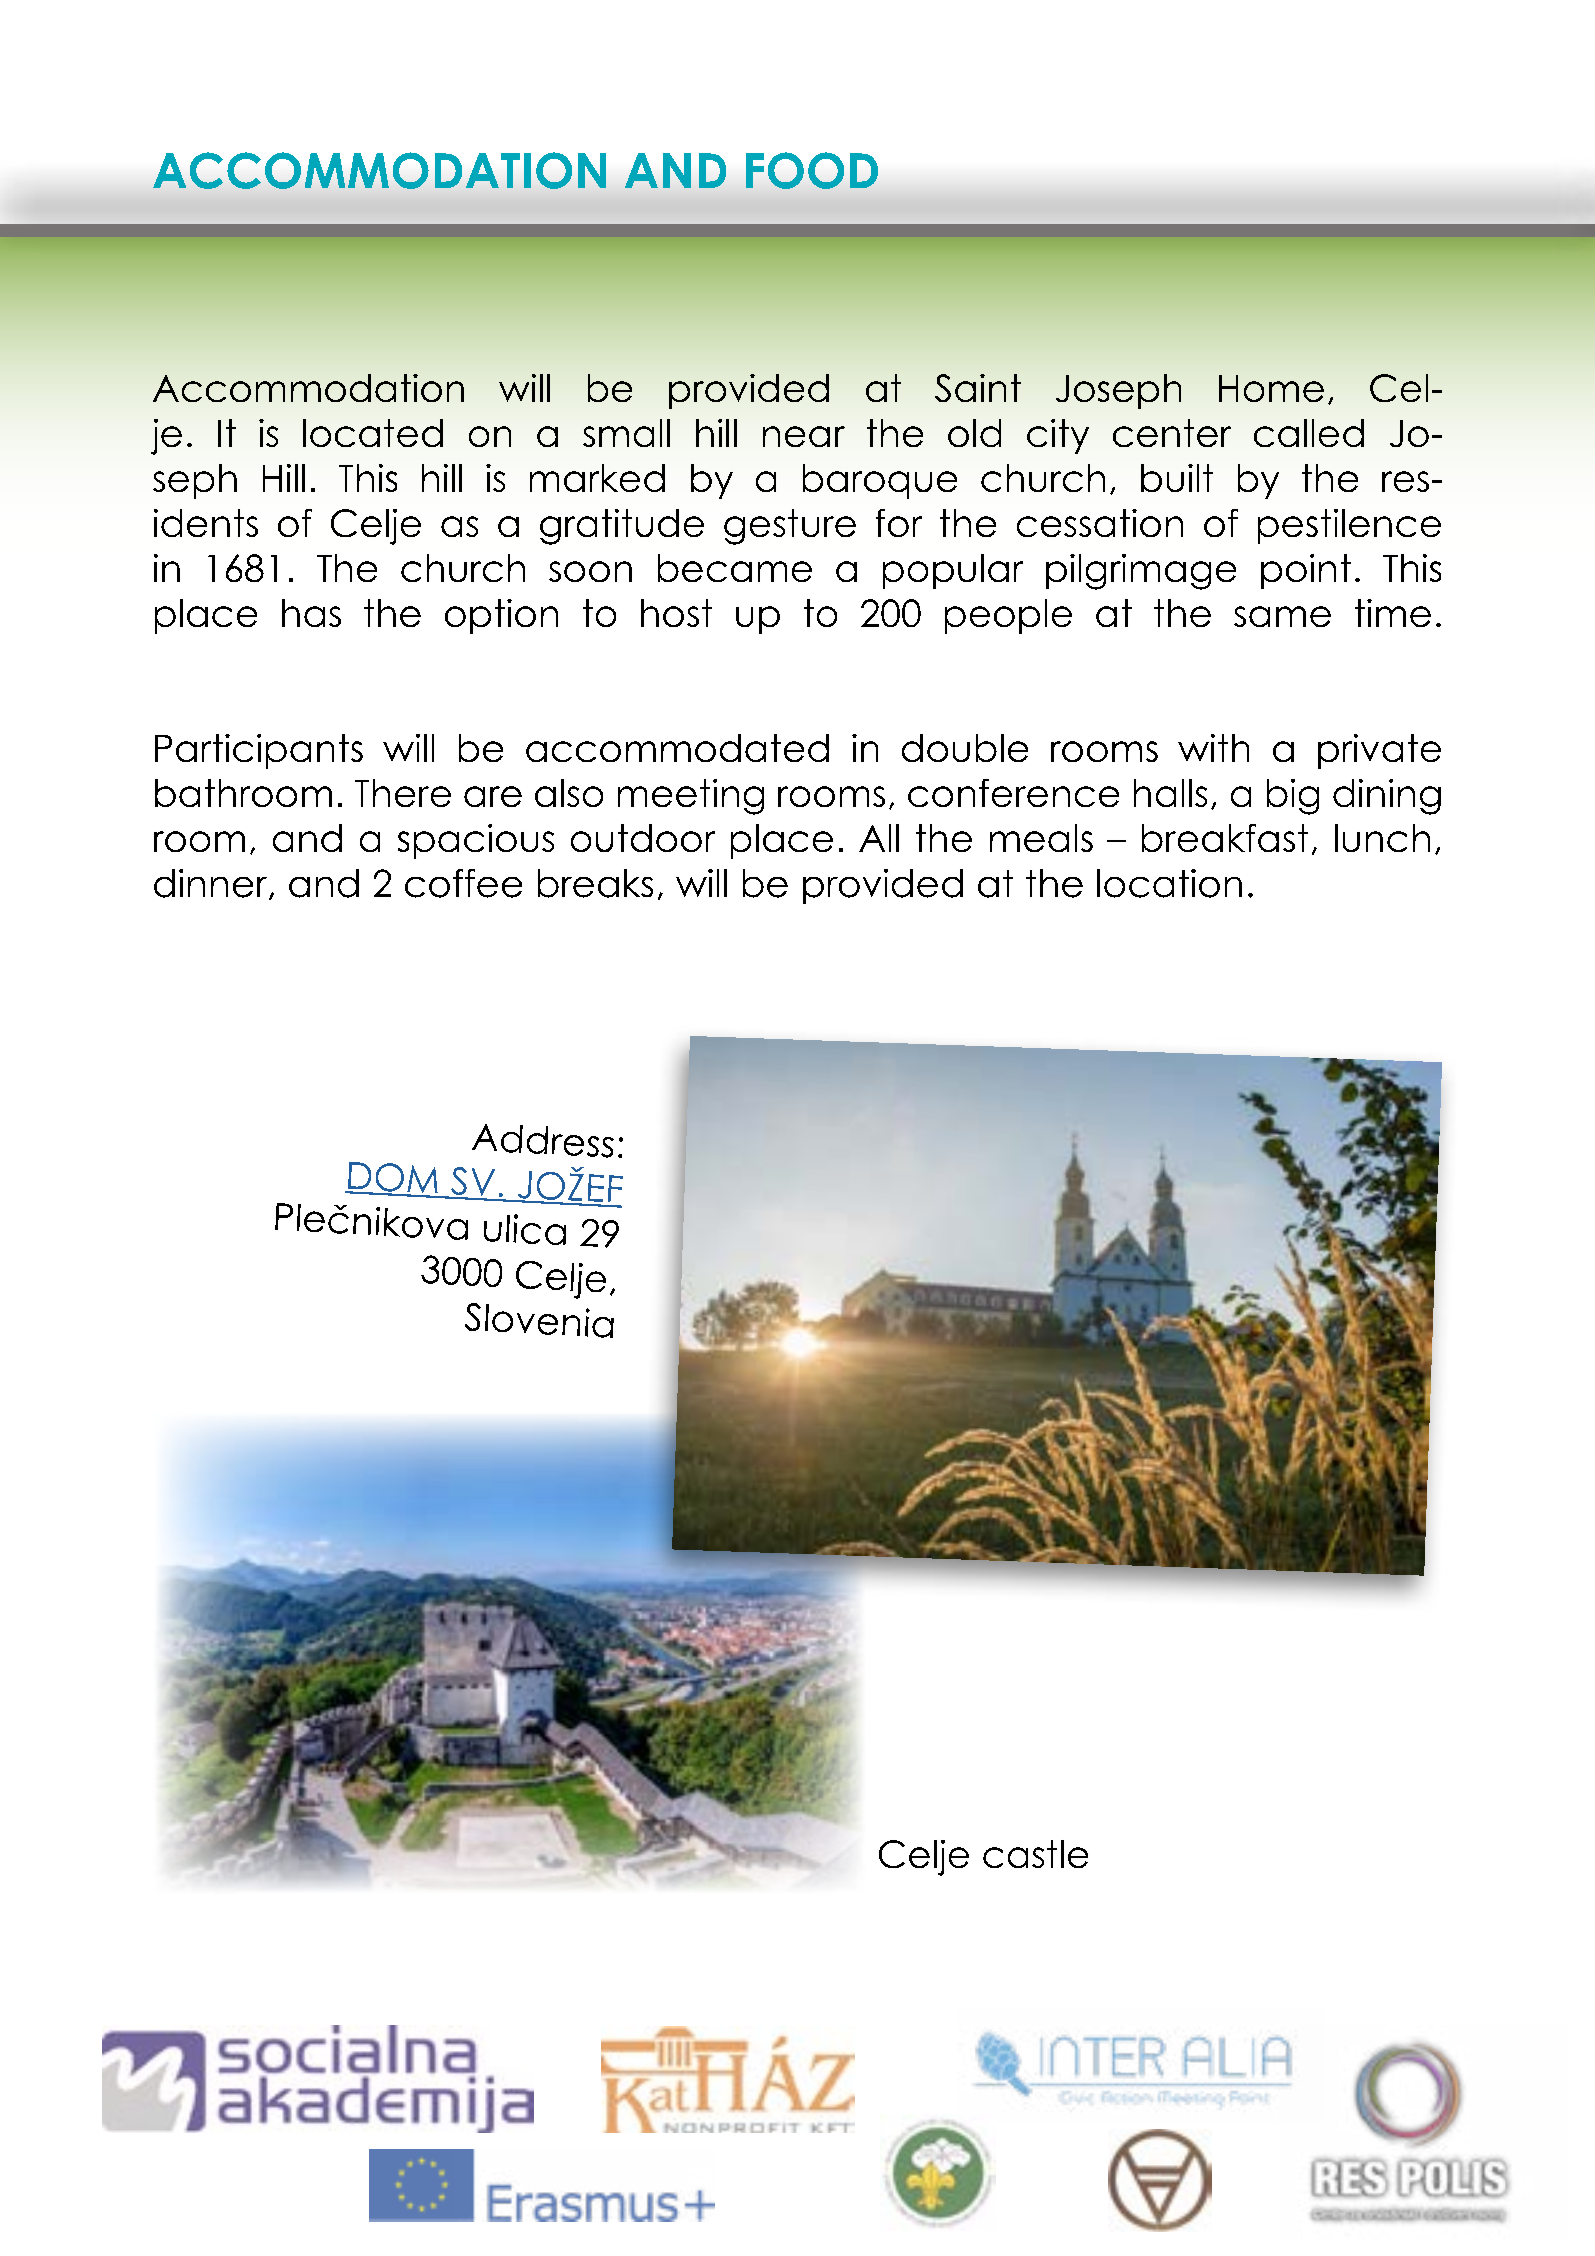  I want to click on Saint, so click(978, 388).
